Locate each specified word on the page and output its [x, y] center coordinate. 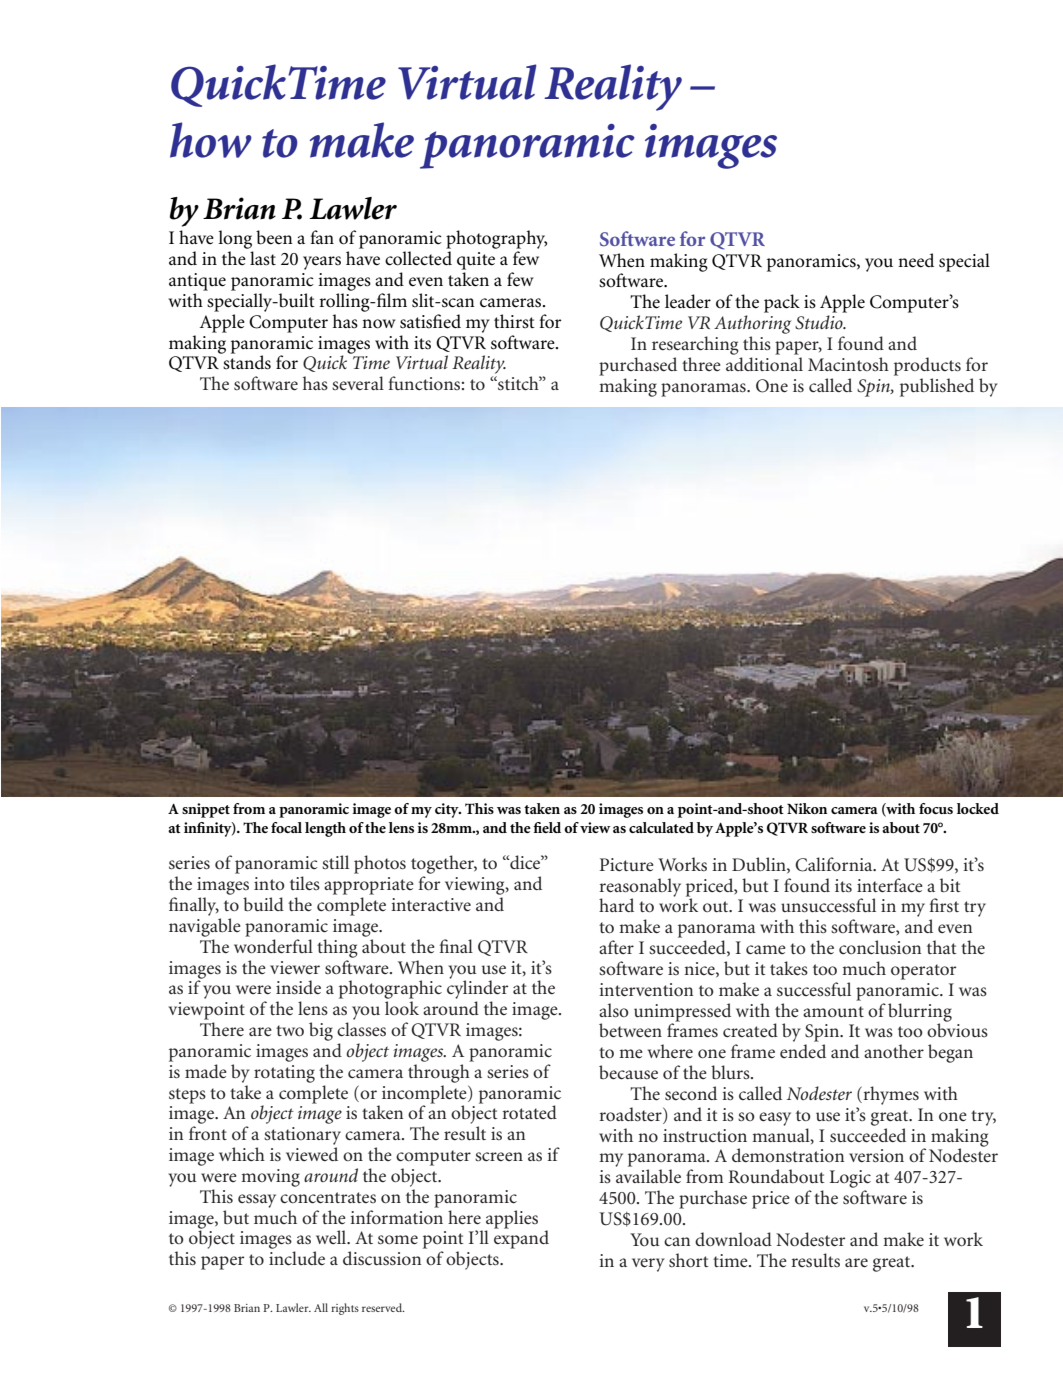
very [648, 1265]
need [916, 260]
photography [496, 241]
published [937, 387]
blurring [920, 1013]
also [614, 1010]
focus [936, 808]
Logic [850, 1179]
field [547, 827]
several [358, 383]
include [297, 1258]
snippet [206, 810]
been [274, 237]
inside [298, 987]
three [701, 364]
